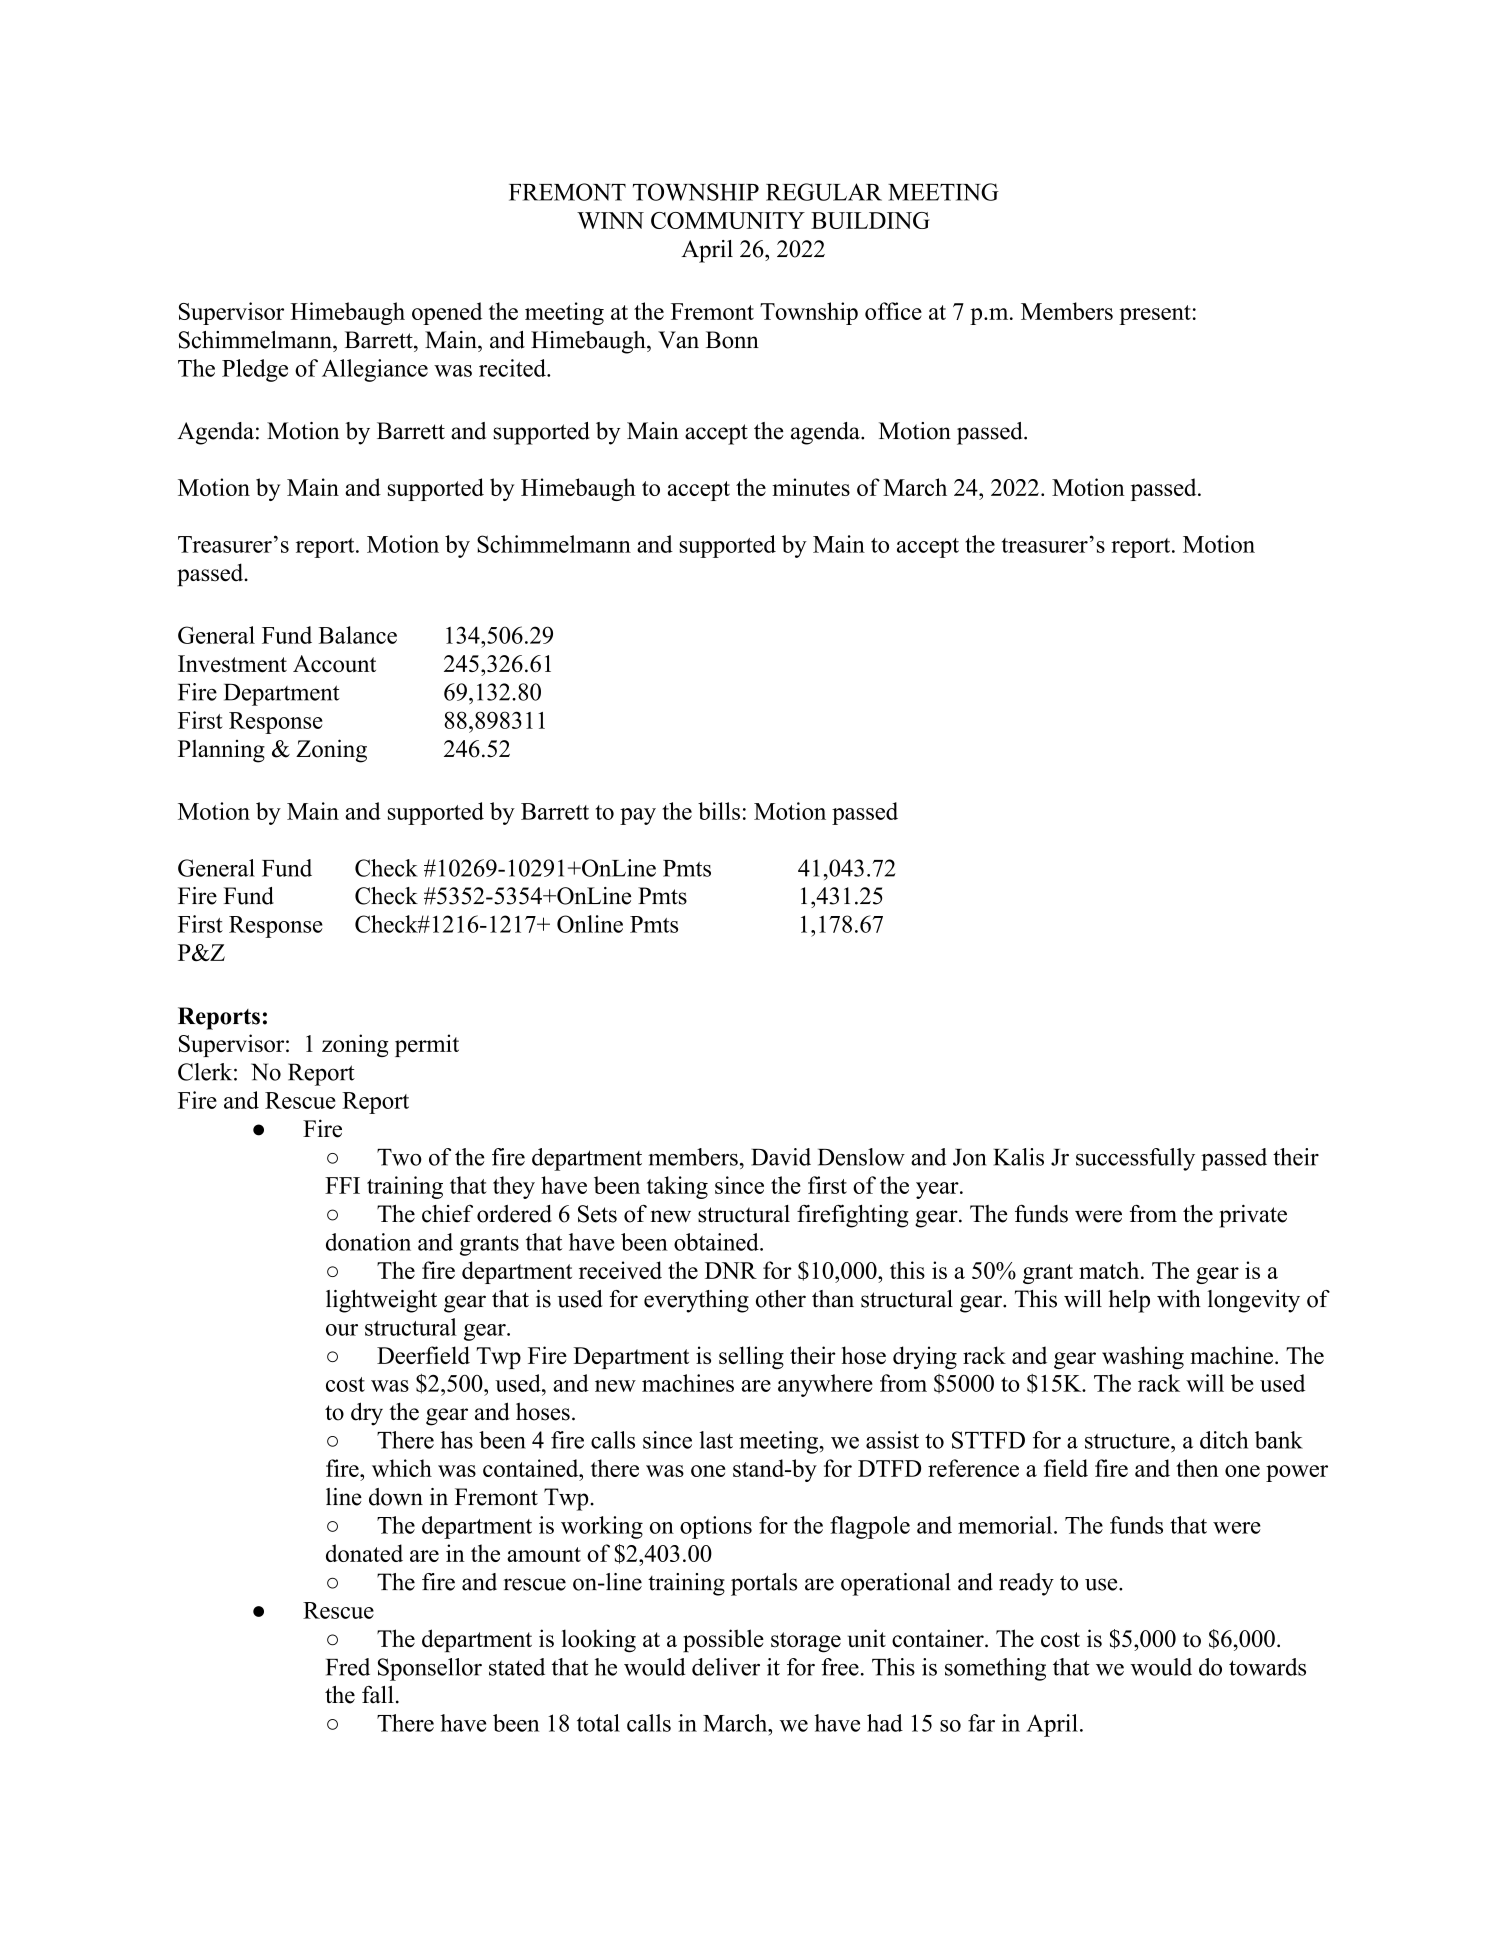 This screenshot has height=1950, width=1507. Describe the element at coordinates (1135, 1159) in the screenshot. I see `successfully` at that location.
